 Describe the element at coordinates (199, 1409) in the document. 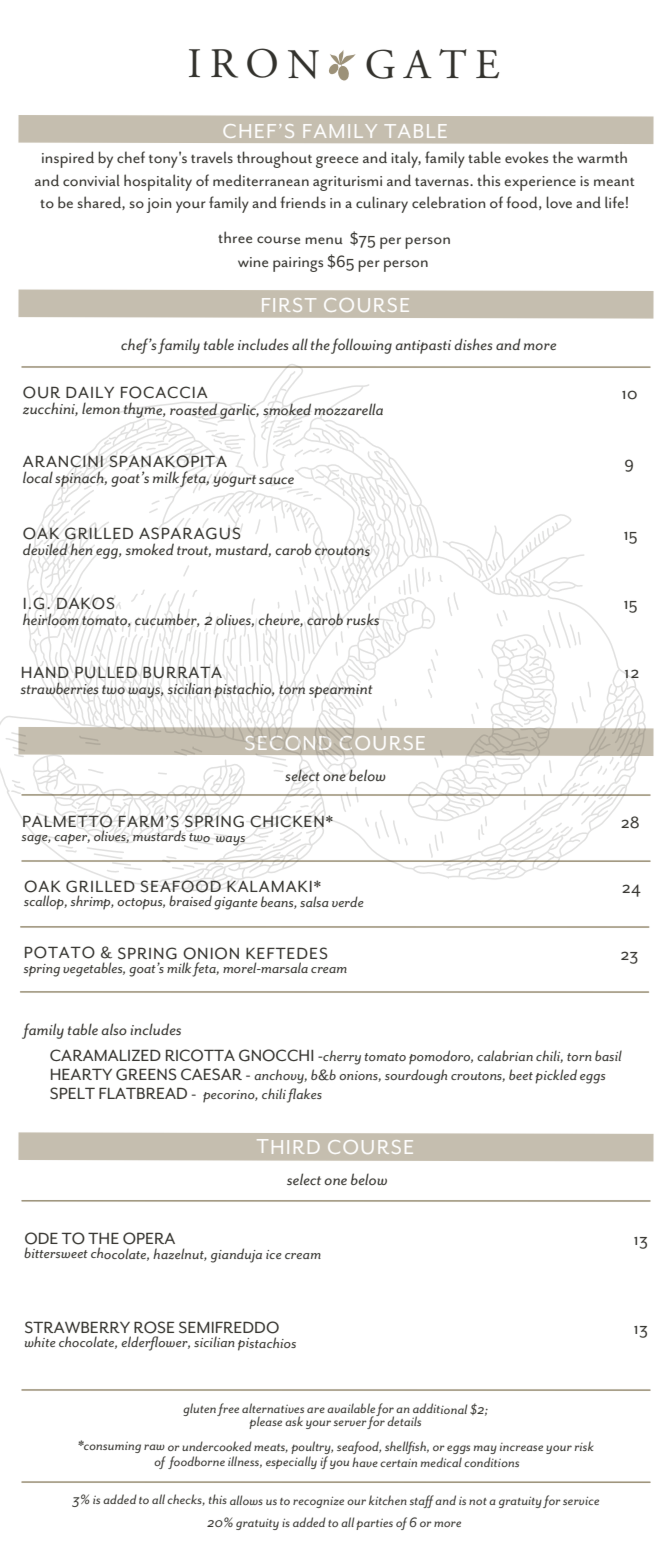

I see `gluten` at that location.
